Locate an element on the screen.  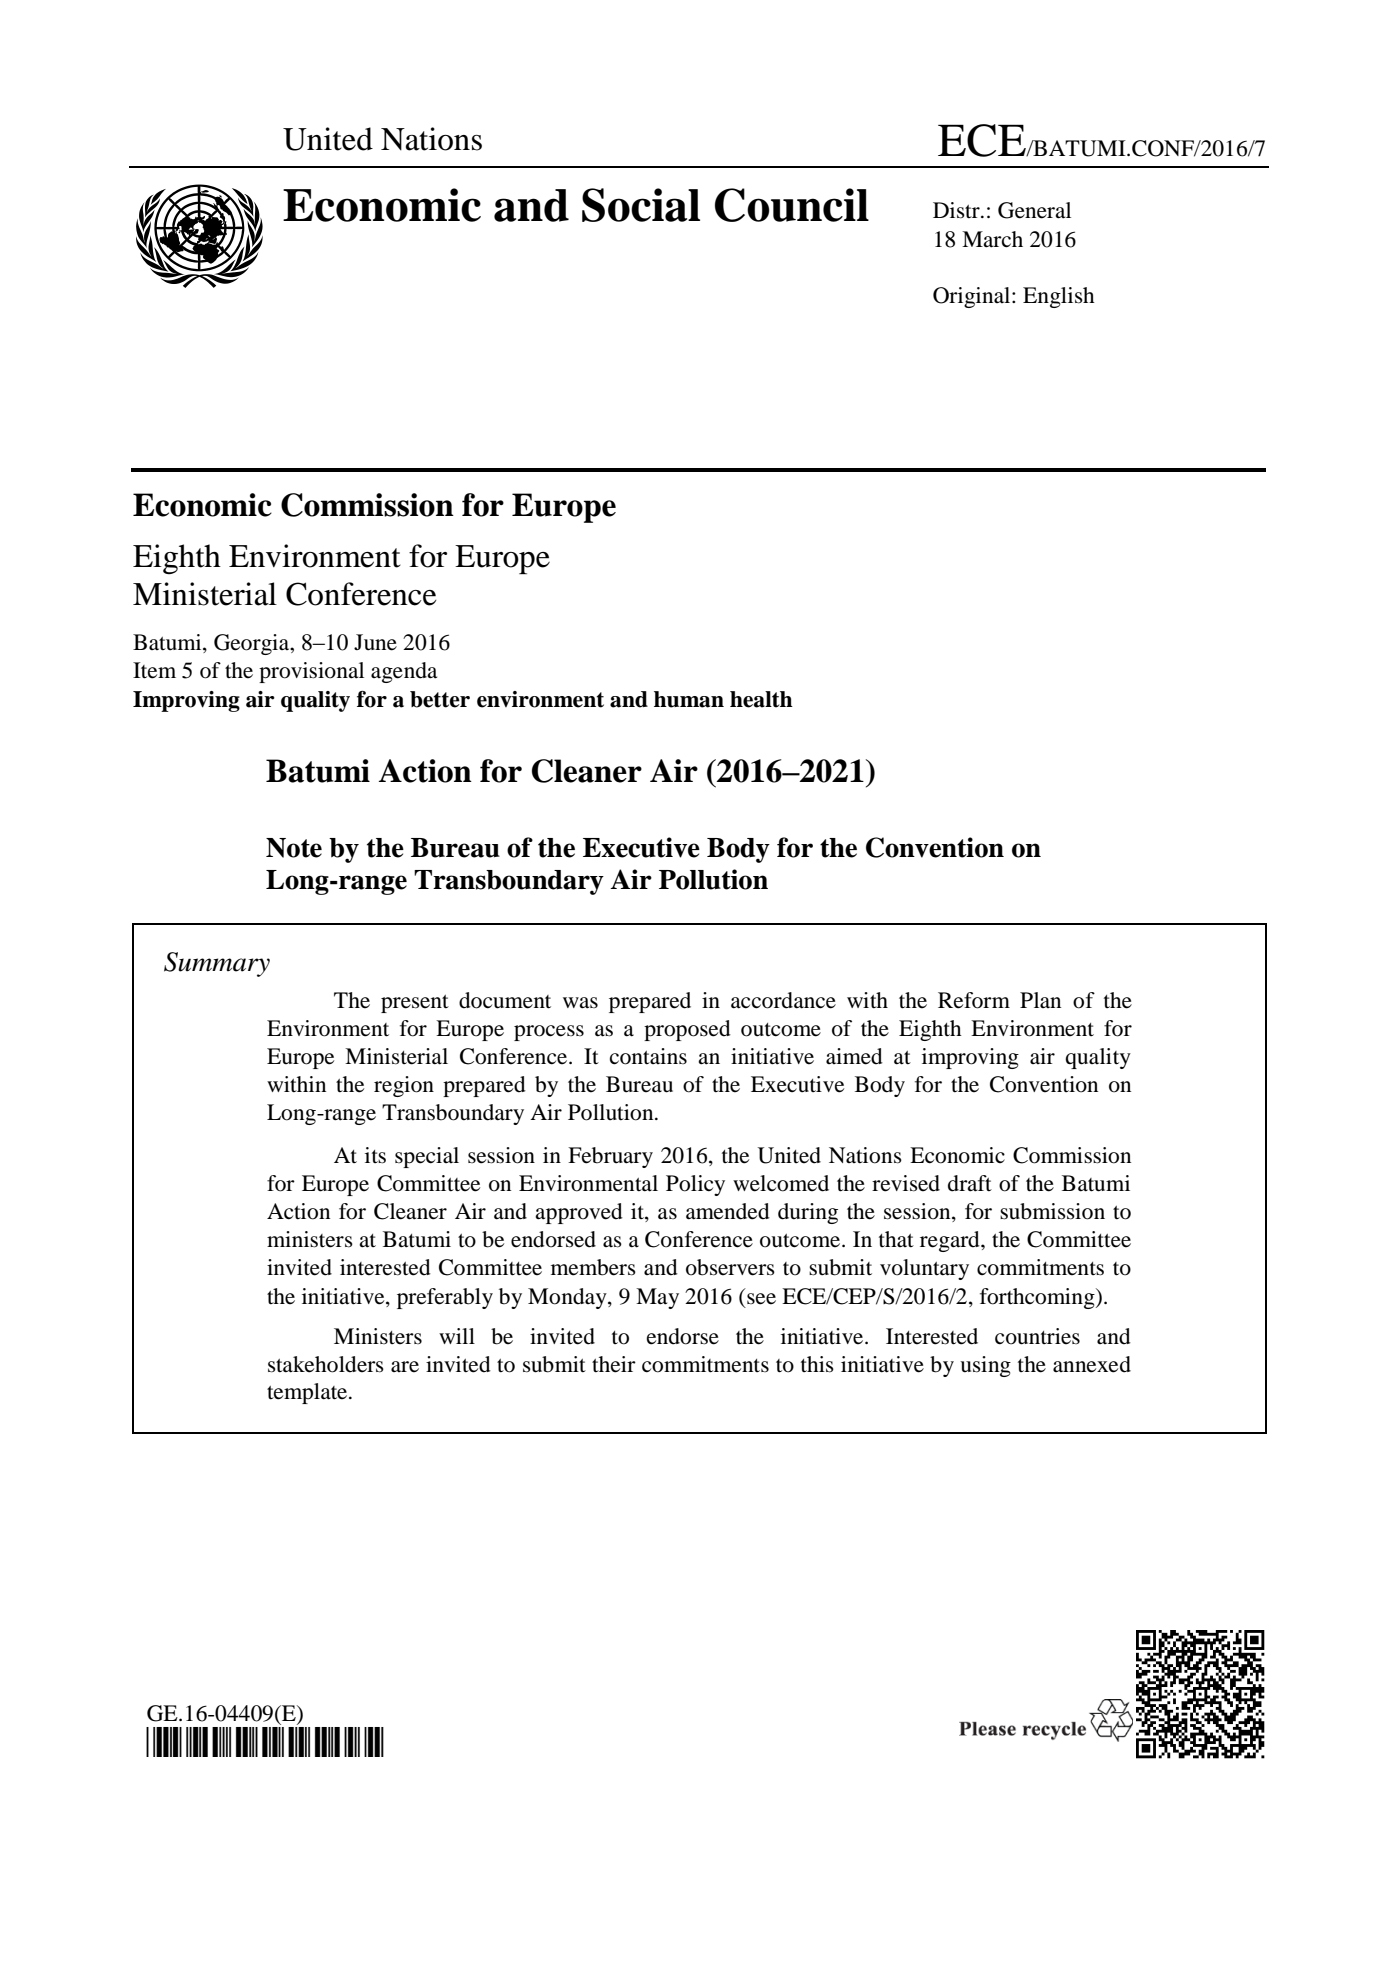
March is located at coordinates (992, 239).
